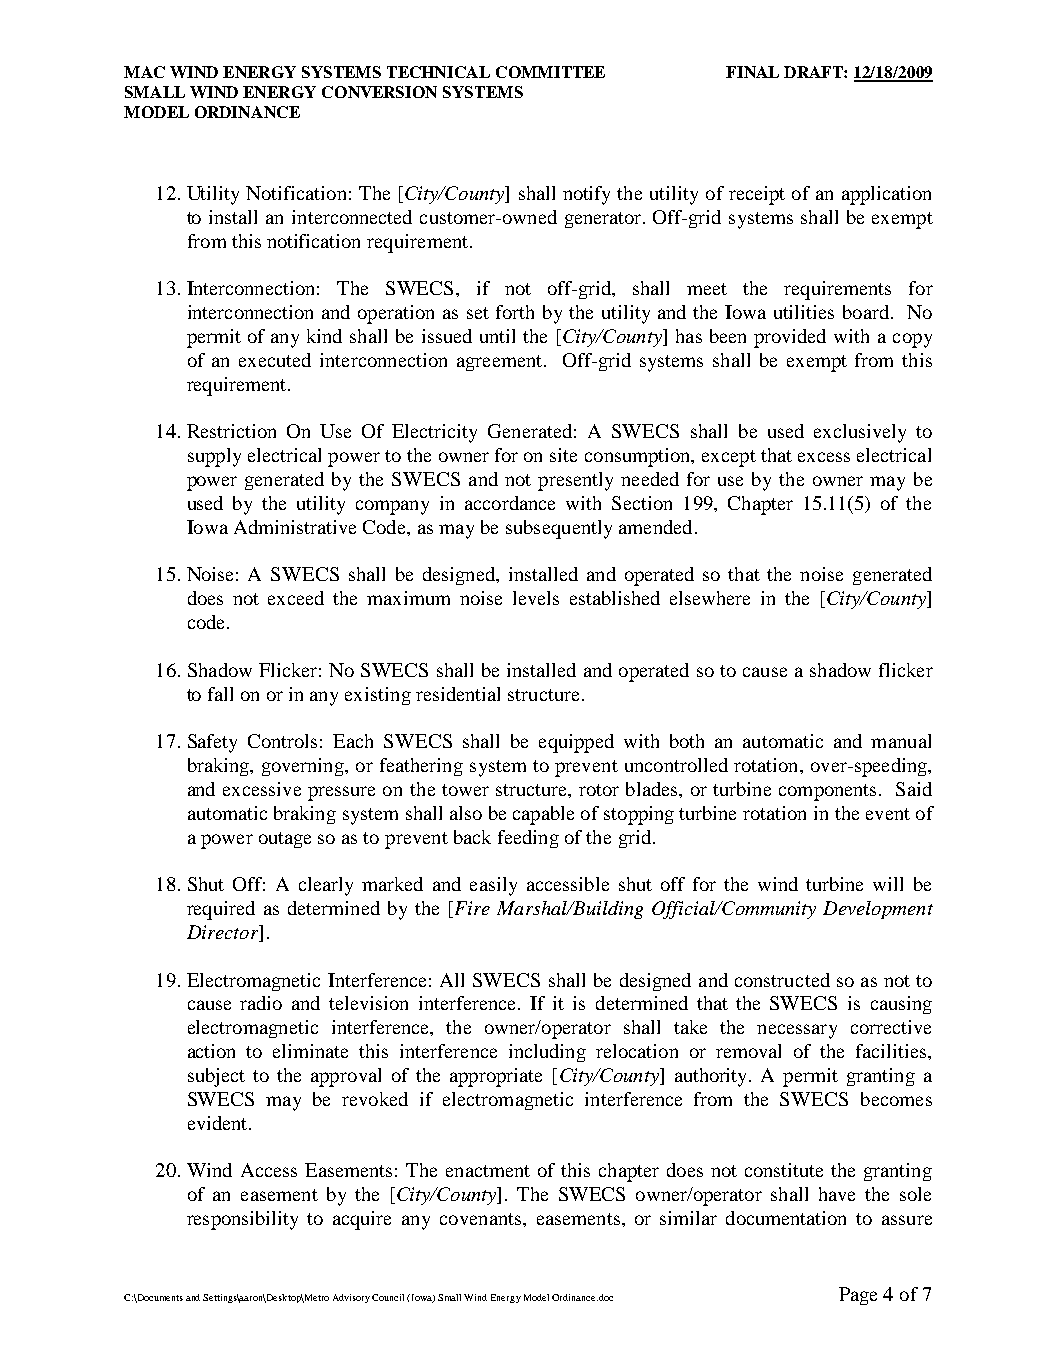 This document has width=1057, height=1368. What do you see at coordinates (231, 431) in the document?
I see `Restriction` at bounding box center [231, 431].
